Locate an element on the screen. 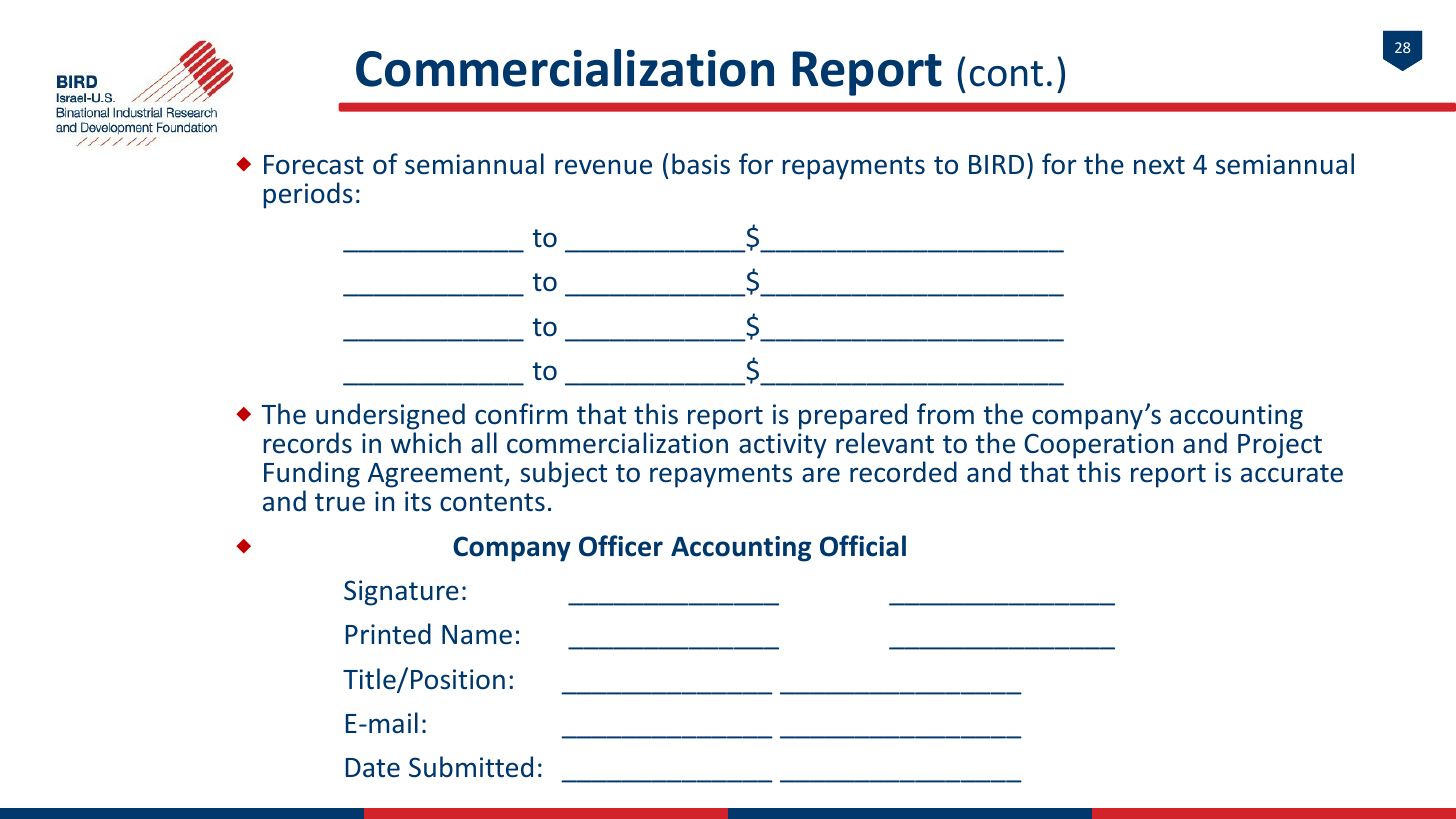 This screenshot has width=1456, height=819. Forecast is located at coordinates (314, 165).
